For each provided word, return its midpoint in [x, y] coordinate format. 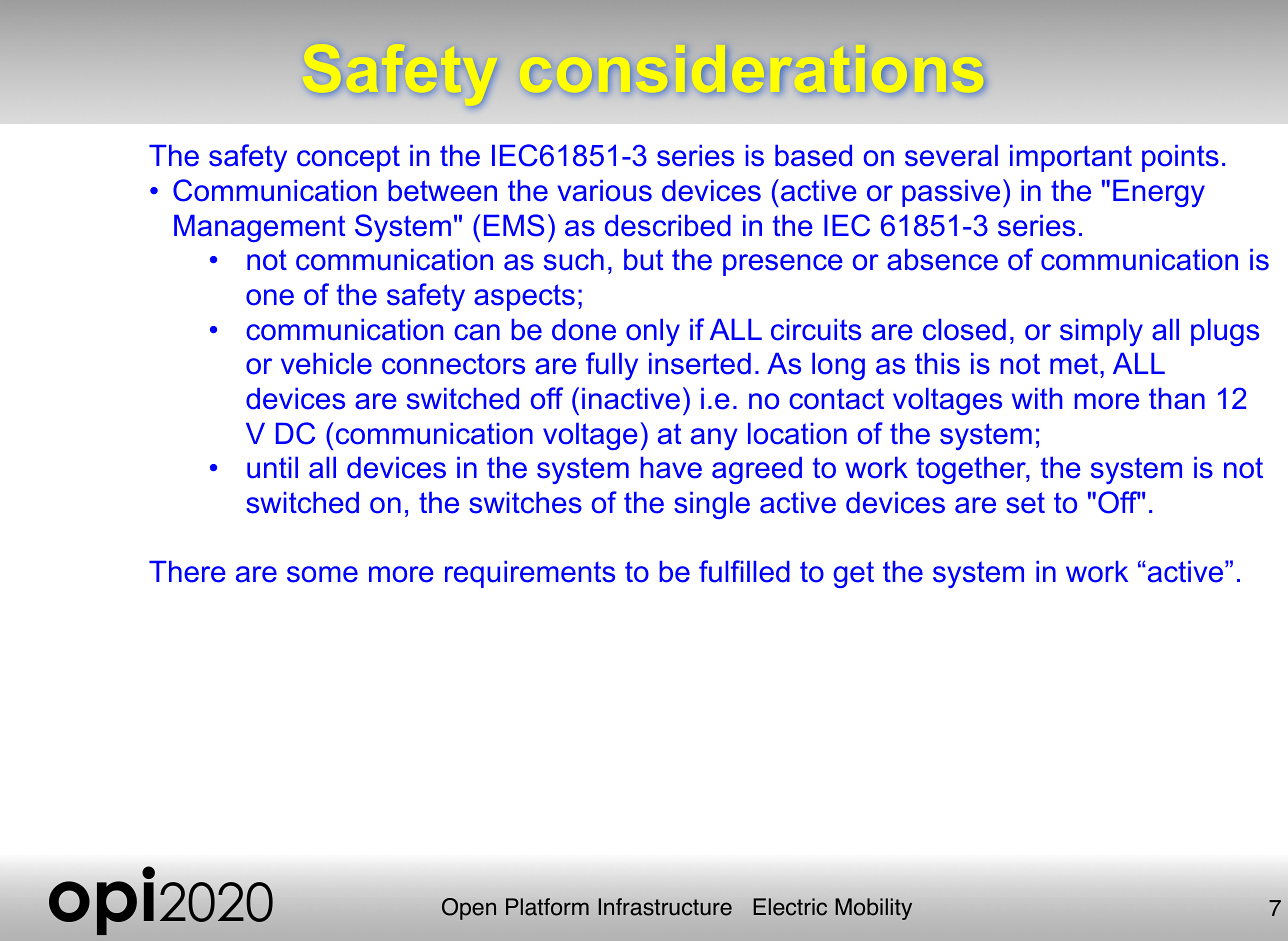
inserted [700, 364]
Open [469, 909]
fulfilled [744, 571]
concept [348, 158]
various [605, 191]
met [1074, 364]
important [1071, 158]
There [187, 572]
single [712, 505]
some [322, 574]
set [1025, 503]
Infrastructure [665, 907]
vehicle [326, 364]
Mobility [873, 909]
